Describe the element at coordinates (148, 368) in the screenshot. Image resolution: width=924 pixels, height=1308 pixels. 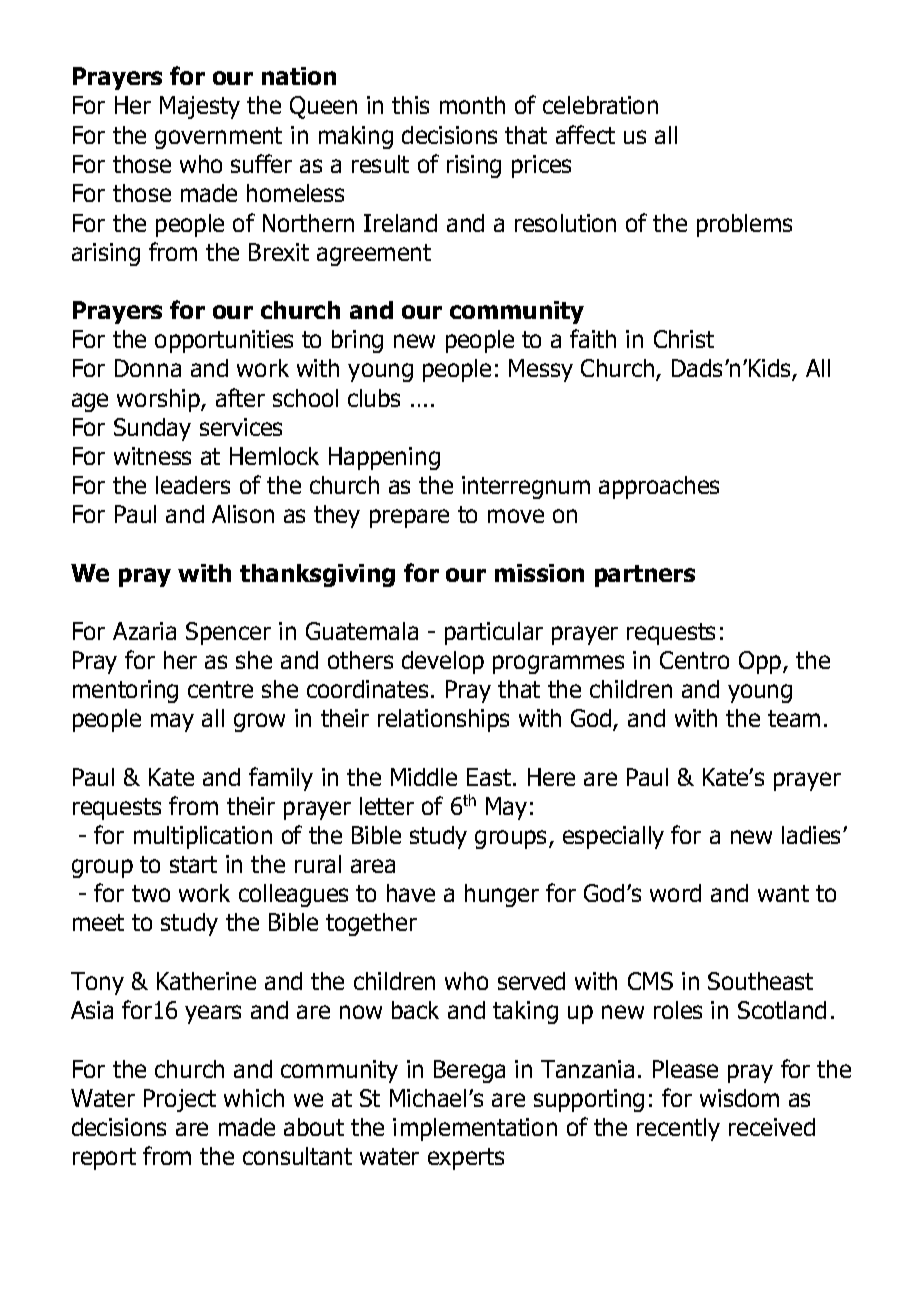
I see `Donna` at that location.
